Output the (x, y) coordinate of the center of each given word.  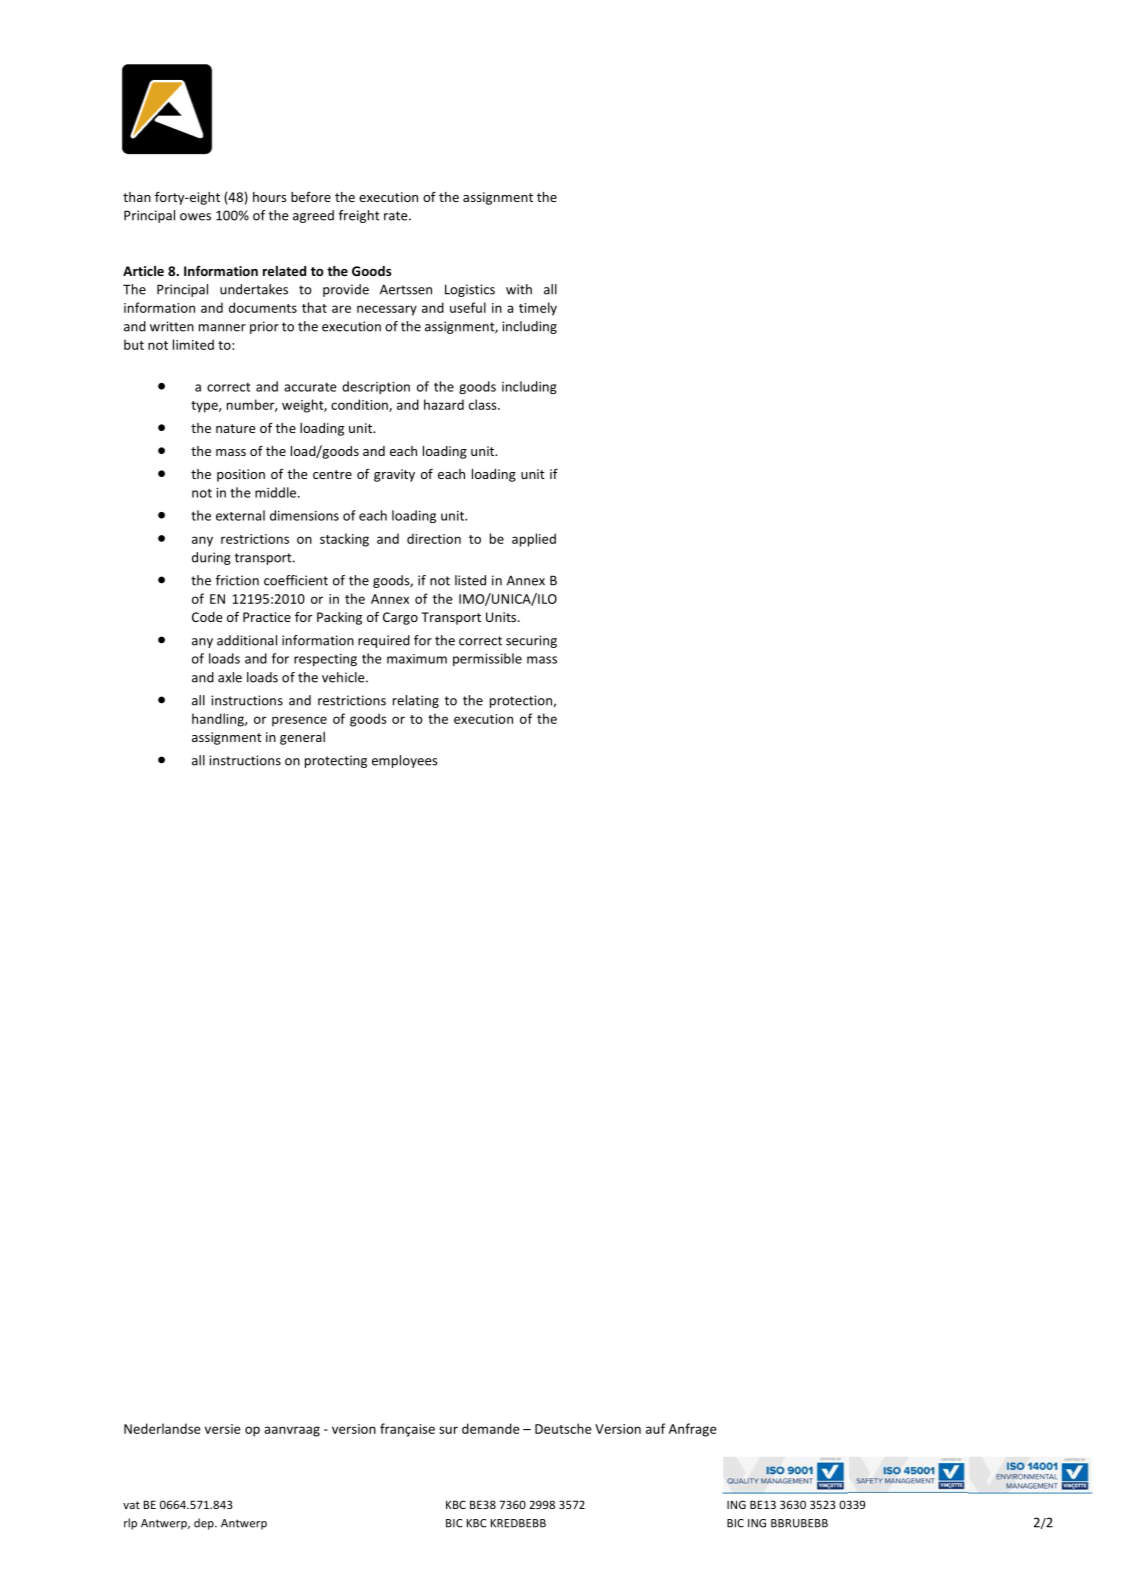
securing (531, 641)
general (302, 738)
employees (405, 761)
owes (195, 217)
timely (538, 309)
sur (448, 1430)
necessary (387, 310)
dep (205, 1524)
